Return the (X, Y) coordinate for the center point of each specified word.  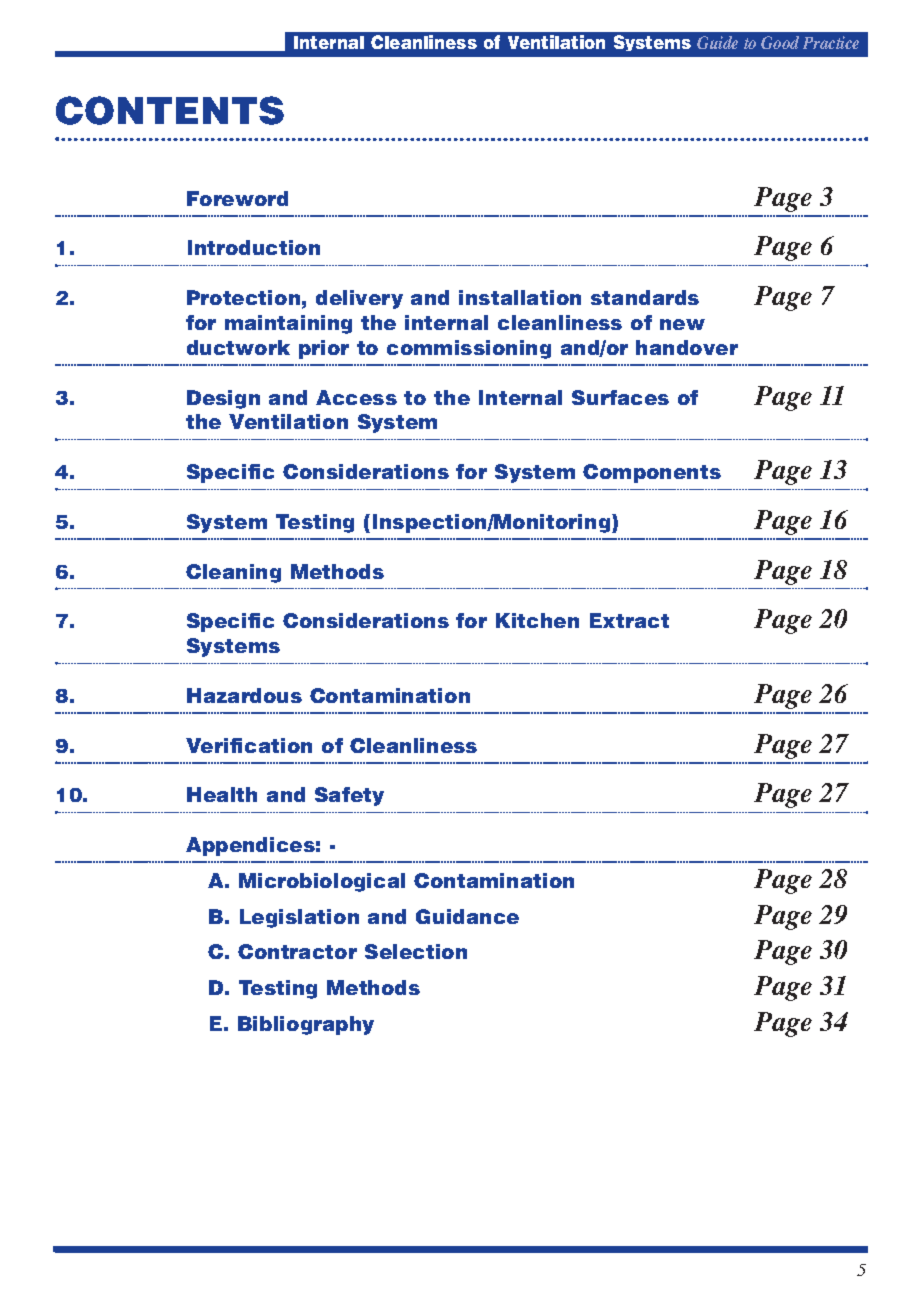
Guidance (467, 916)
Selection (416, 951)
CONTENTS (170, 110)
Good (780, 42)
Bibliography (306, 1025)
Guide (717, 42)
